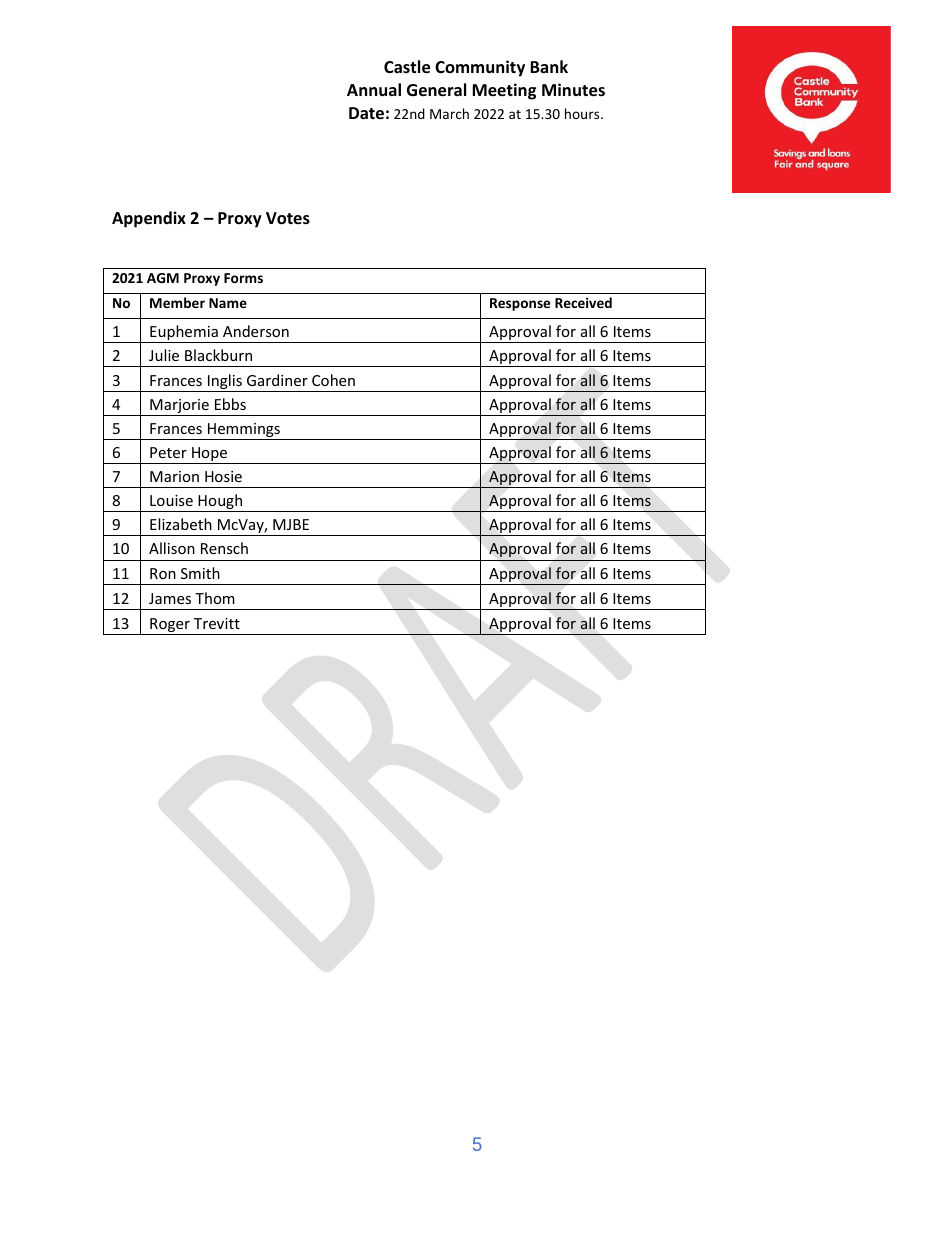  What do you see at coordinates (210, 455) in the page?
I see `Hope` at bounding box center [210, 455].
